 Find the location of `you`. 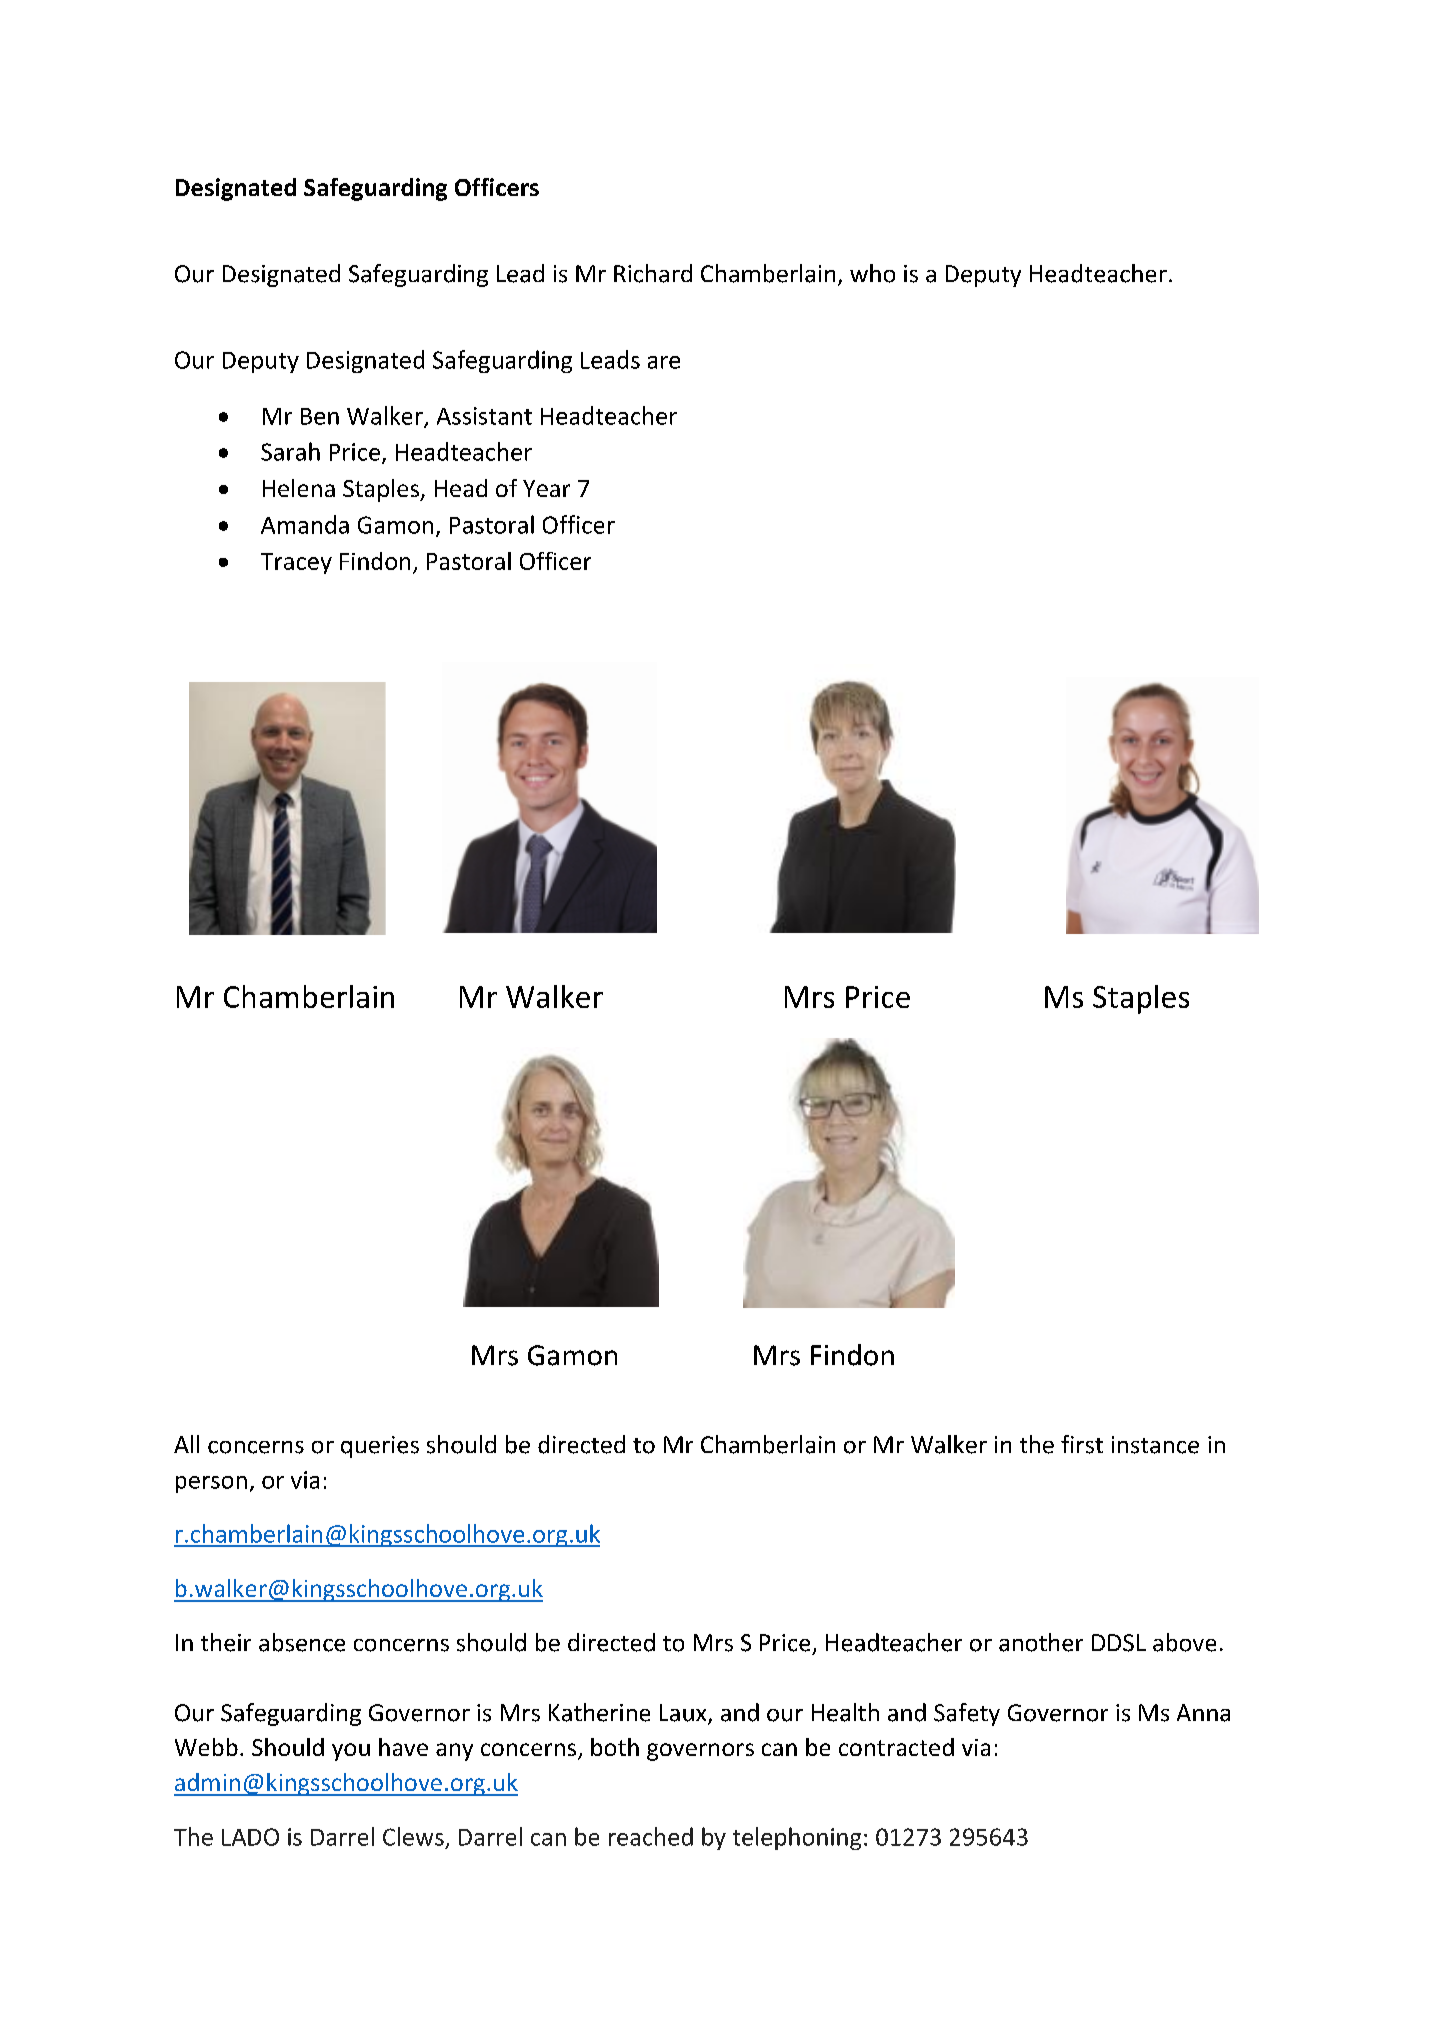

you is located at coordinates (351, 1752).
